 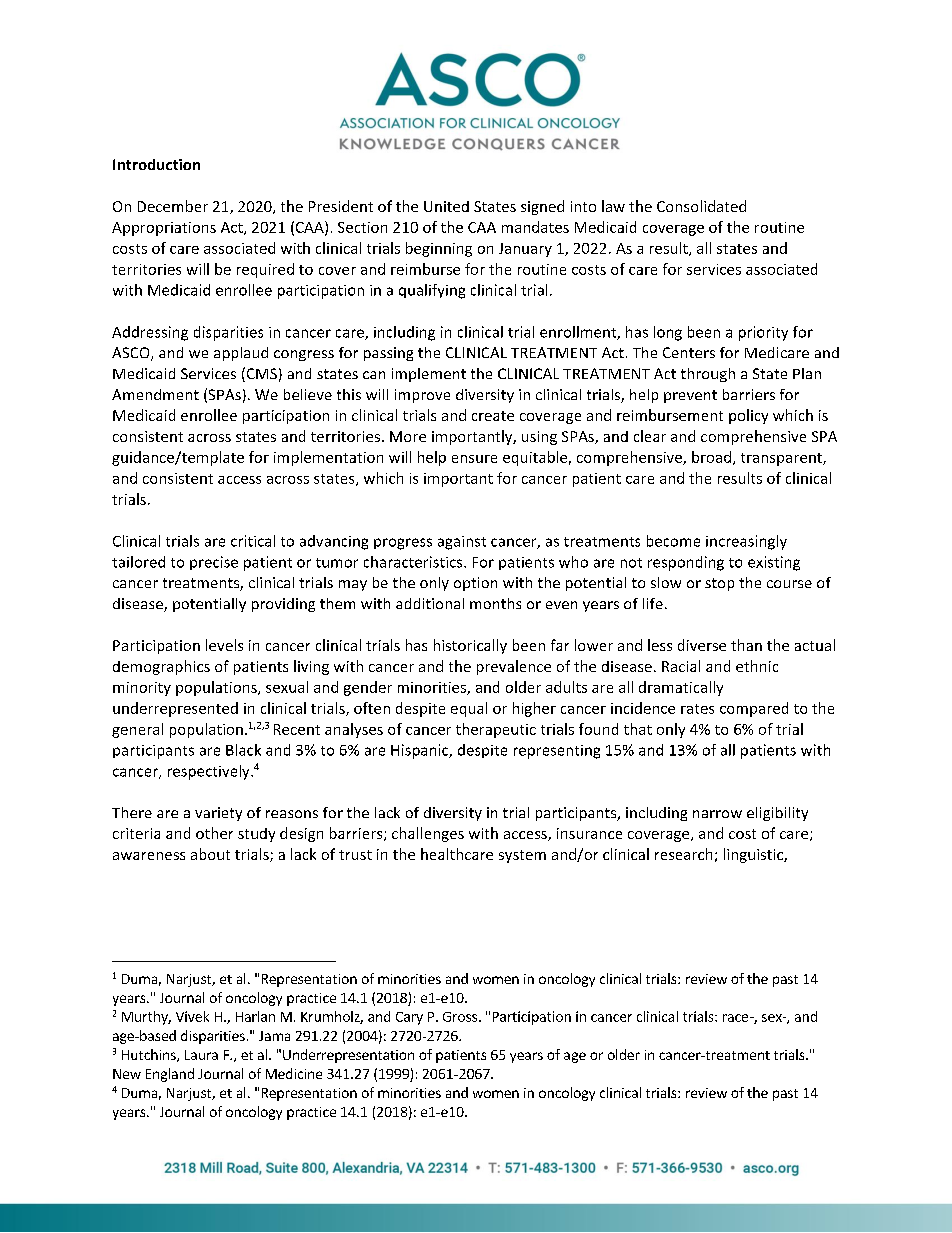 I want to click on December, so click(x=173, y=206).
